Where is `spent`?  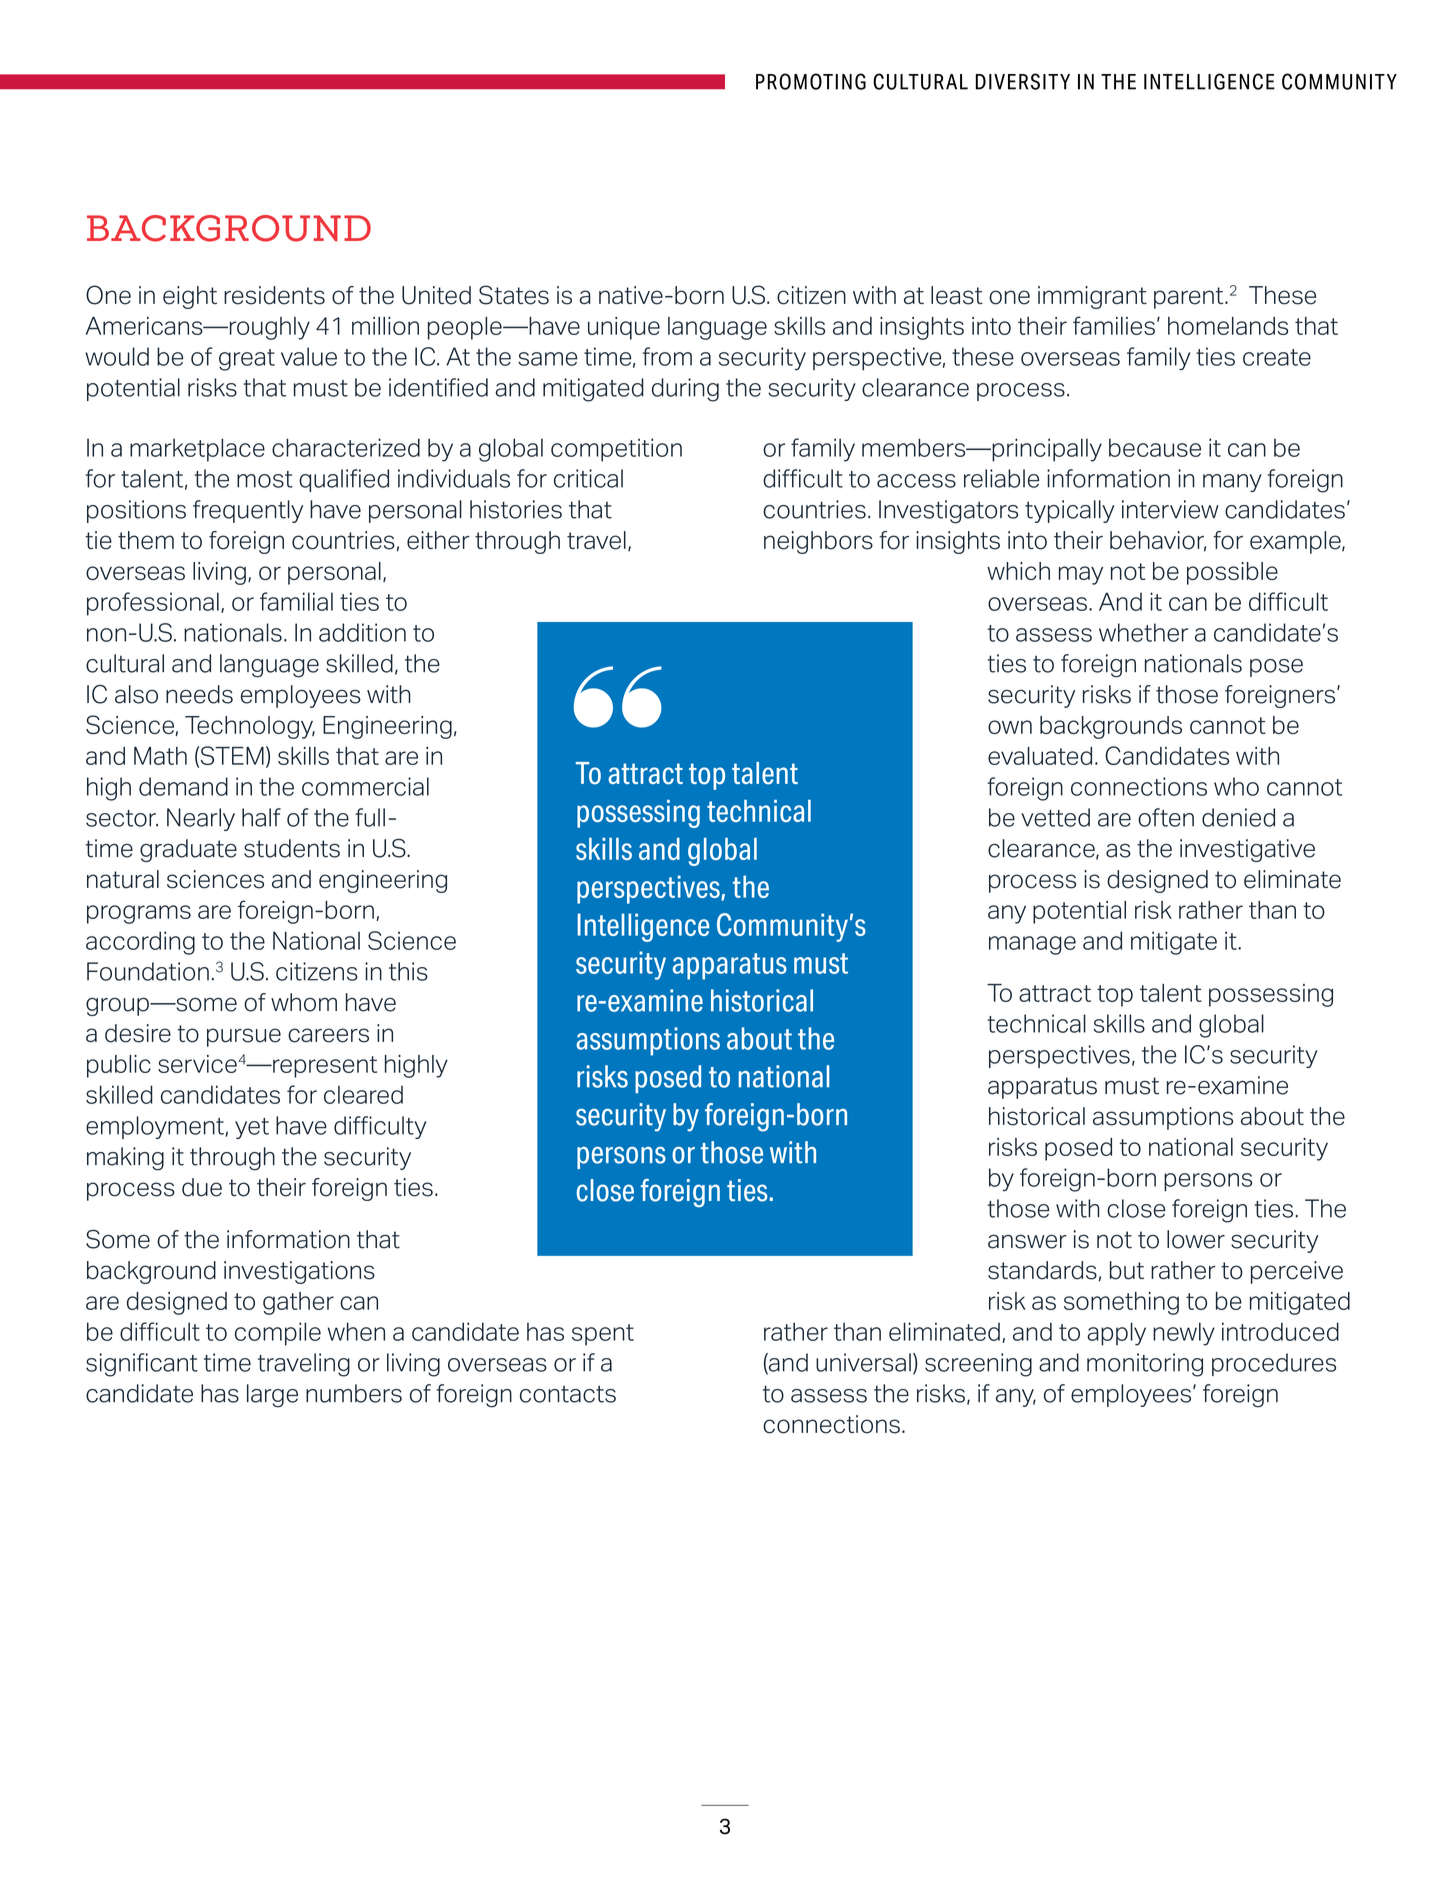 spent is located at coordinates (603, 1335).
